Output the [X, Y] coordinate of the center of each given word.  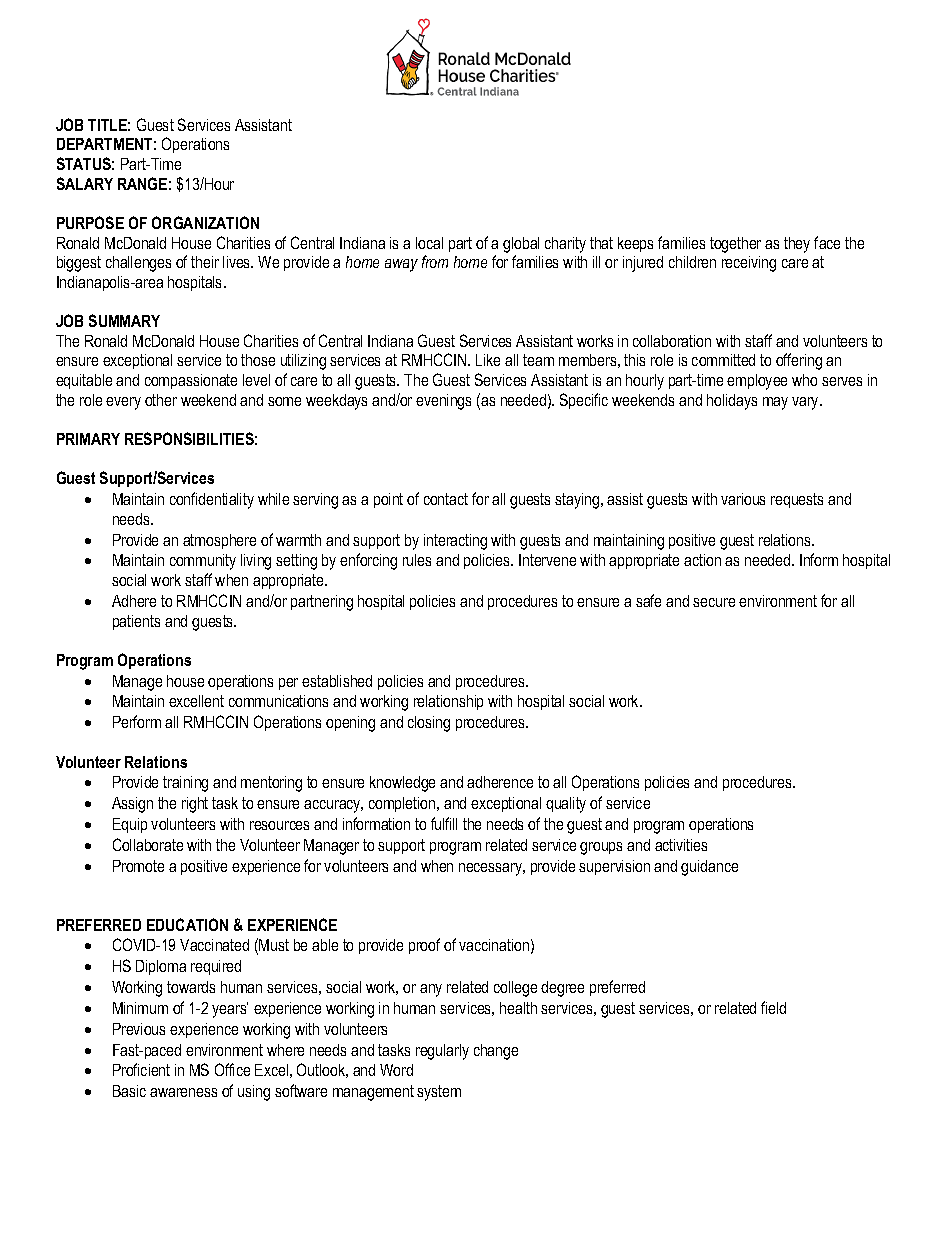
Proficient [141, 1069]
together [735, 245]
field [773, 1007]
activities [681, 845]
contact [446, 499]
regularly [442, 1052]
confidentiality [212, 500]
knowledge [402, 784]
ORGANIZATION [205, 222]
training [185, 784]
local [429, 243]
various [743, 499]
